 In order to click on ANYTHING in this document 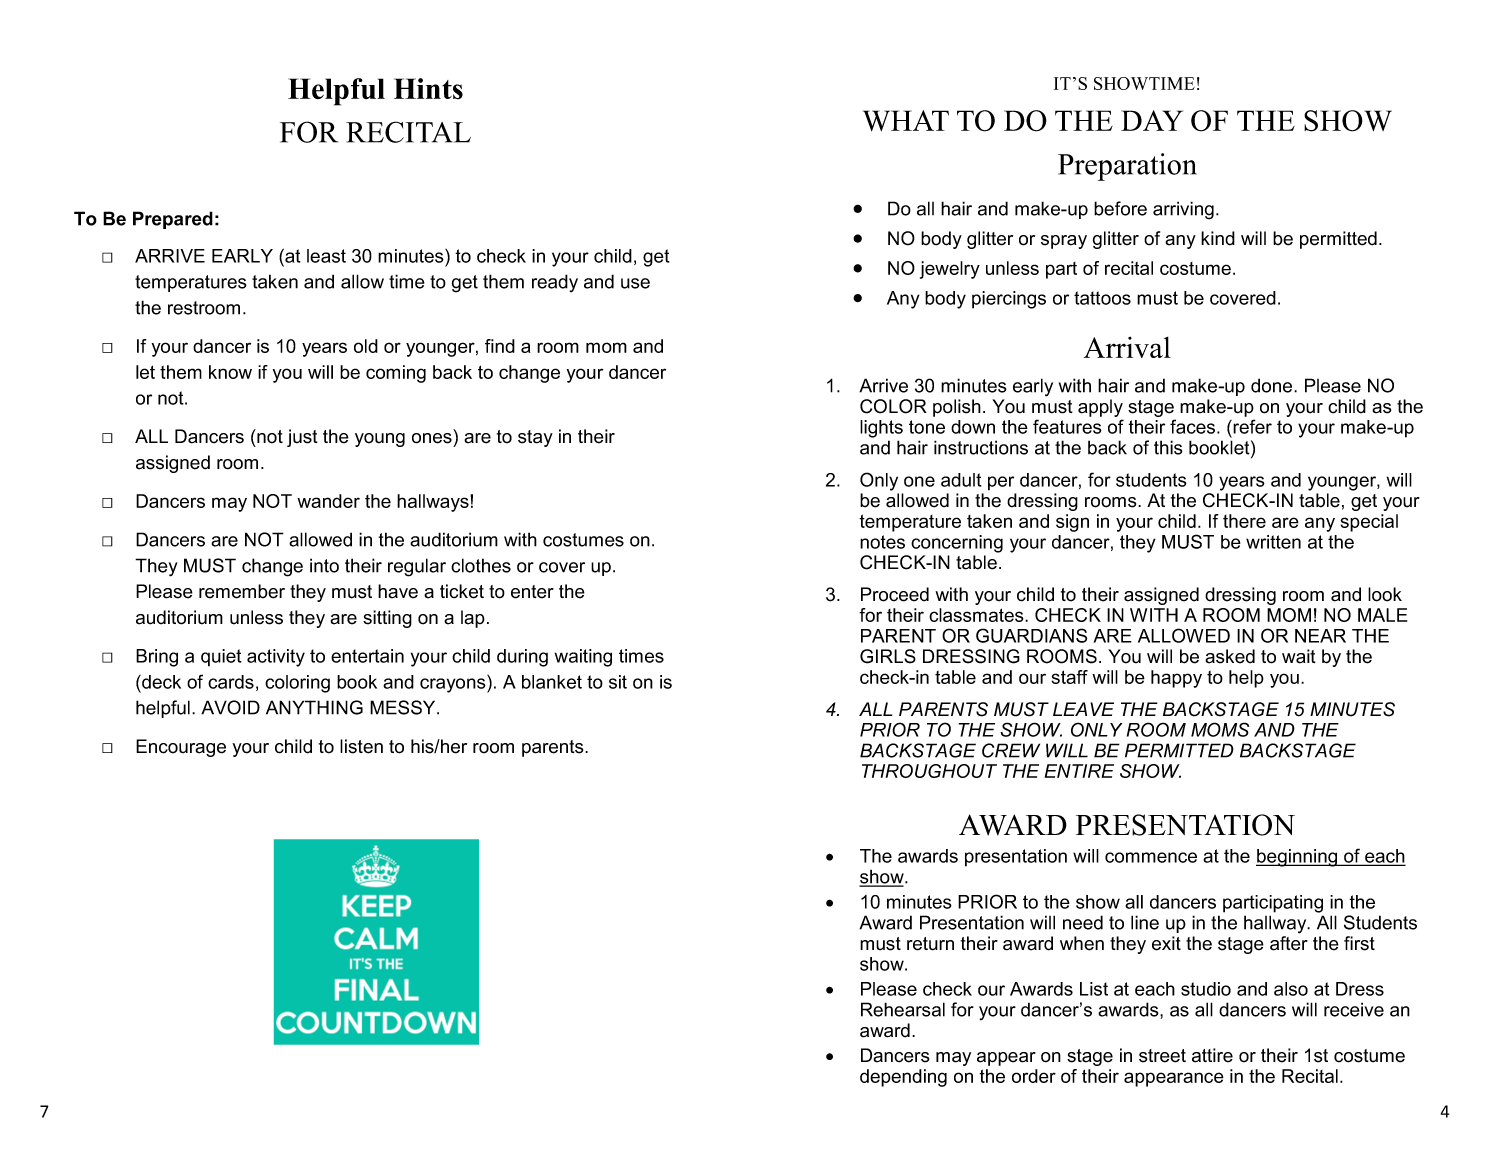, I will do `click(314, 707)`.
